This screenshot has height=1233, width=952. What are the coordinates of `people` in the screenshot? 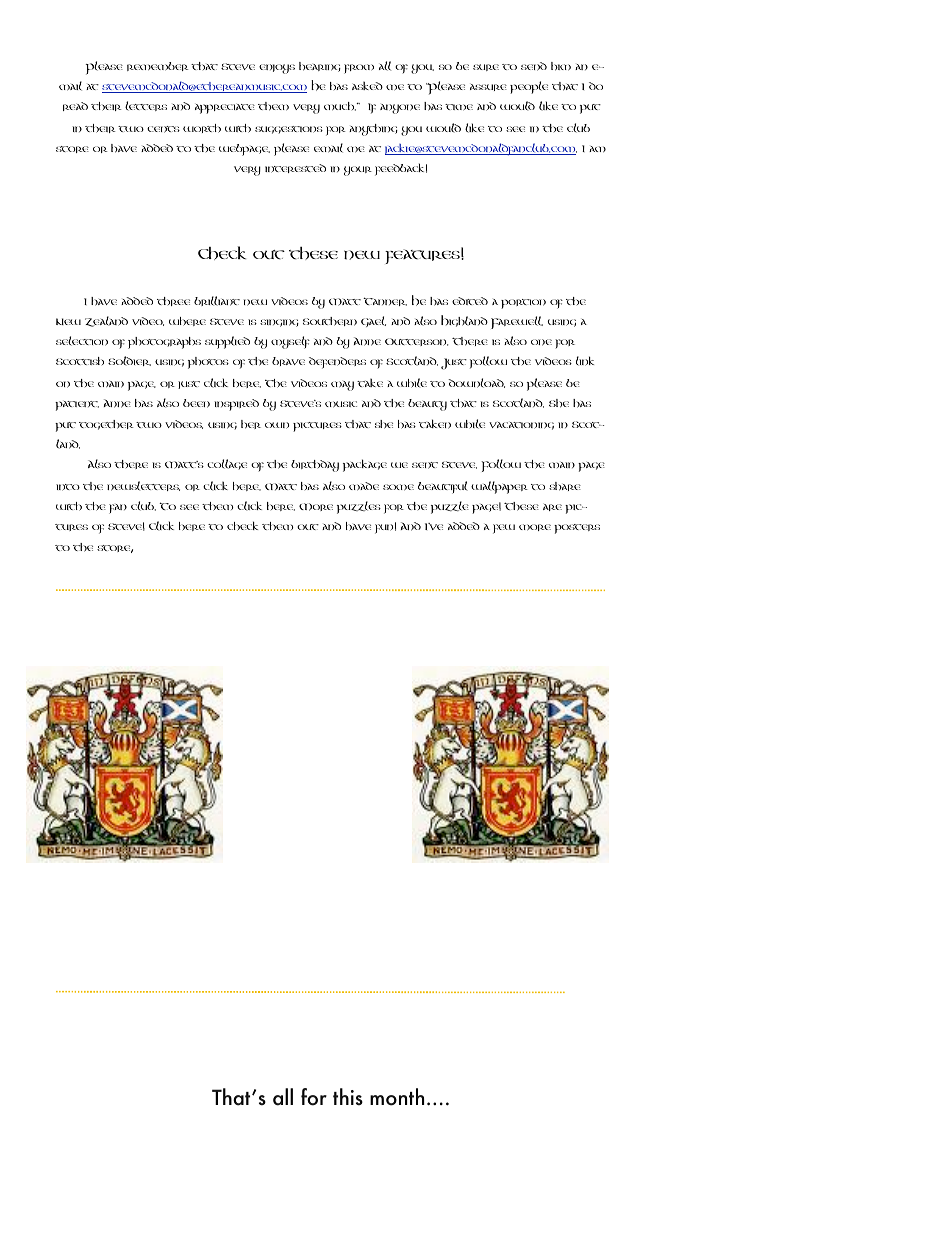 It's located at (529, 87).
